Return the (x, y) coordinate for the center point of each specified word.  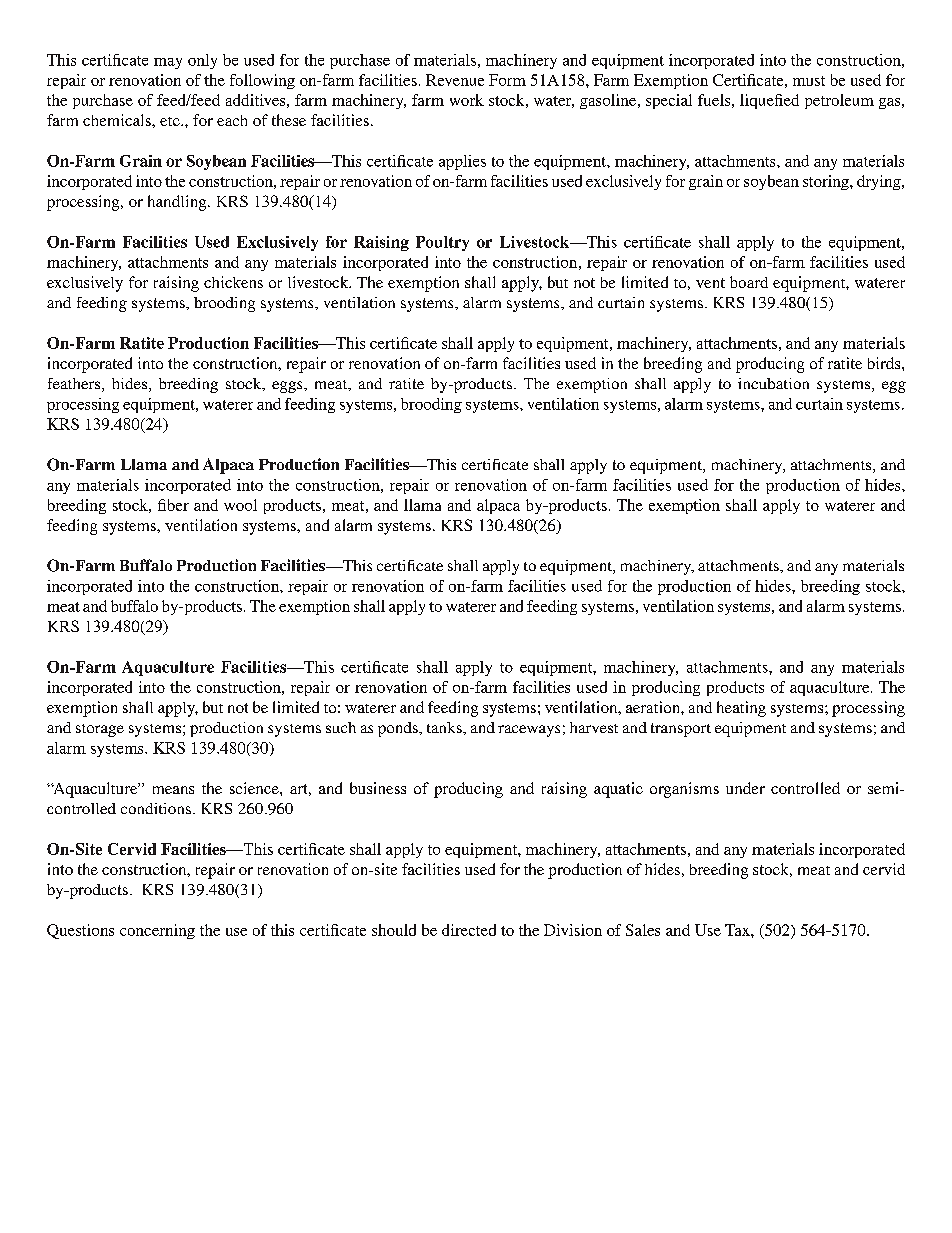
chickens (233, 282)
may (168, 63)
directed (469, 930)
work (467, 100)
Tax (738, 930)
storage (100, 730)
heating (741, 709)
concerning (157, 931)
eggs (288, 387)
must (809, 81)
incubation (773, 383)
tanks (445, 727)
